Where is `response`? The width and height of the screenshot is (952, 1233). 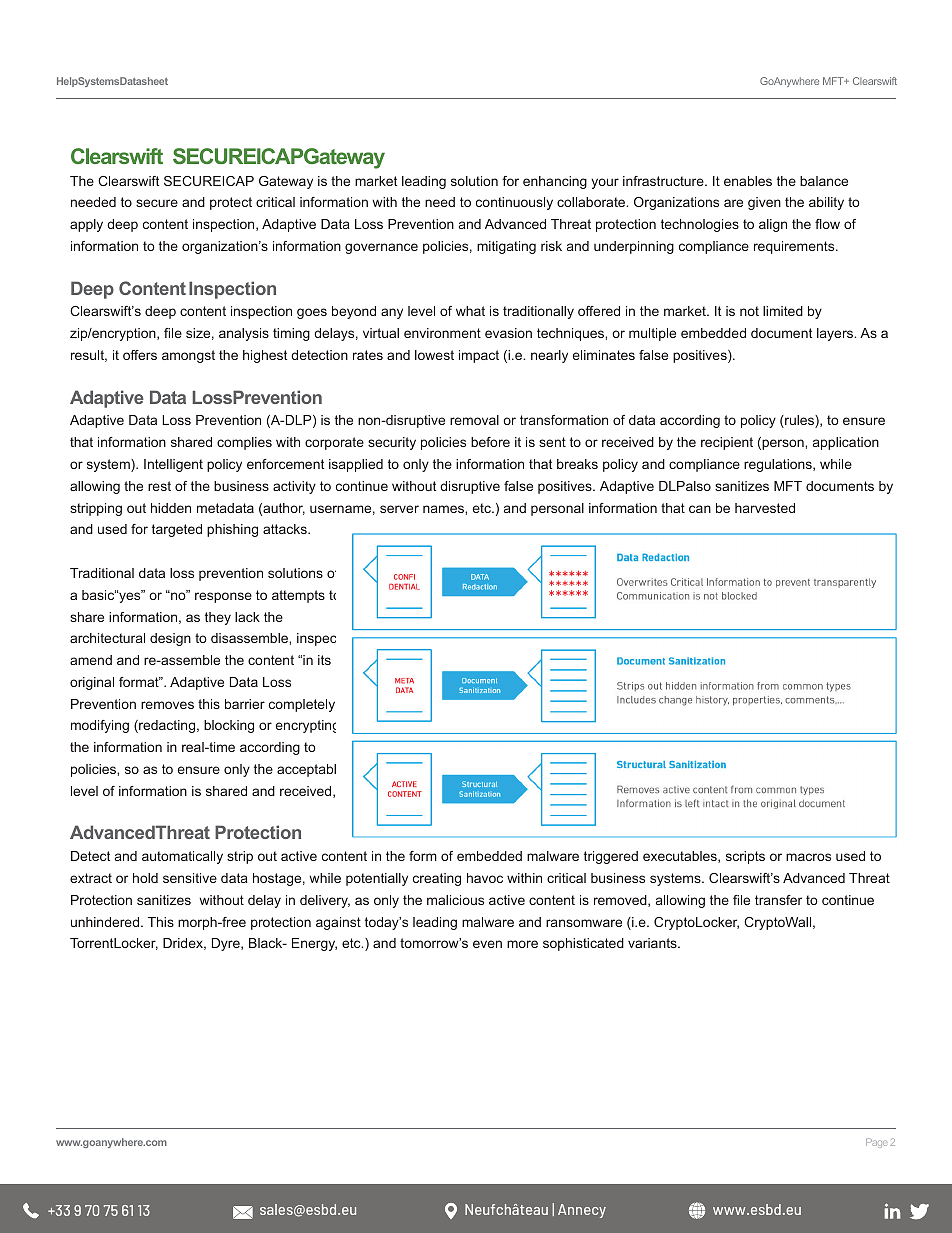 response is located at coordinates (223, 597).
